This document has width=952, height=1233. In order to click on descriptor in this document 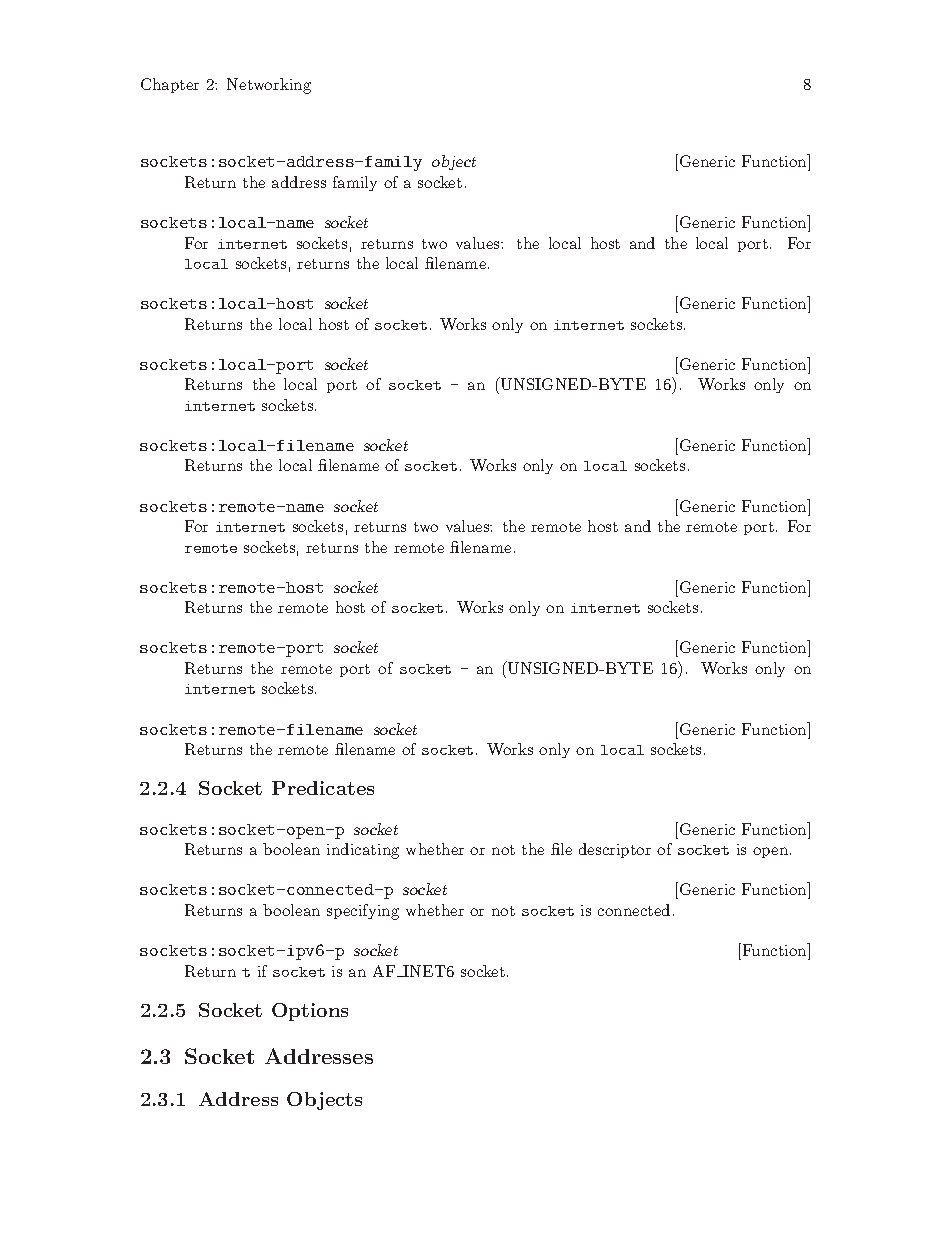, I will do `click(615, 850)`.
